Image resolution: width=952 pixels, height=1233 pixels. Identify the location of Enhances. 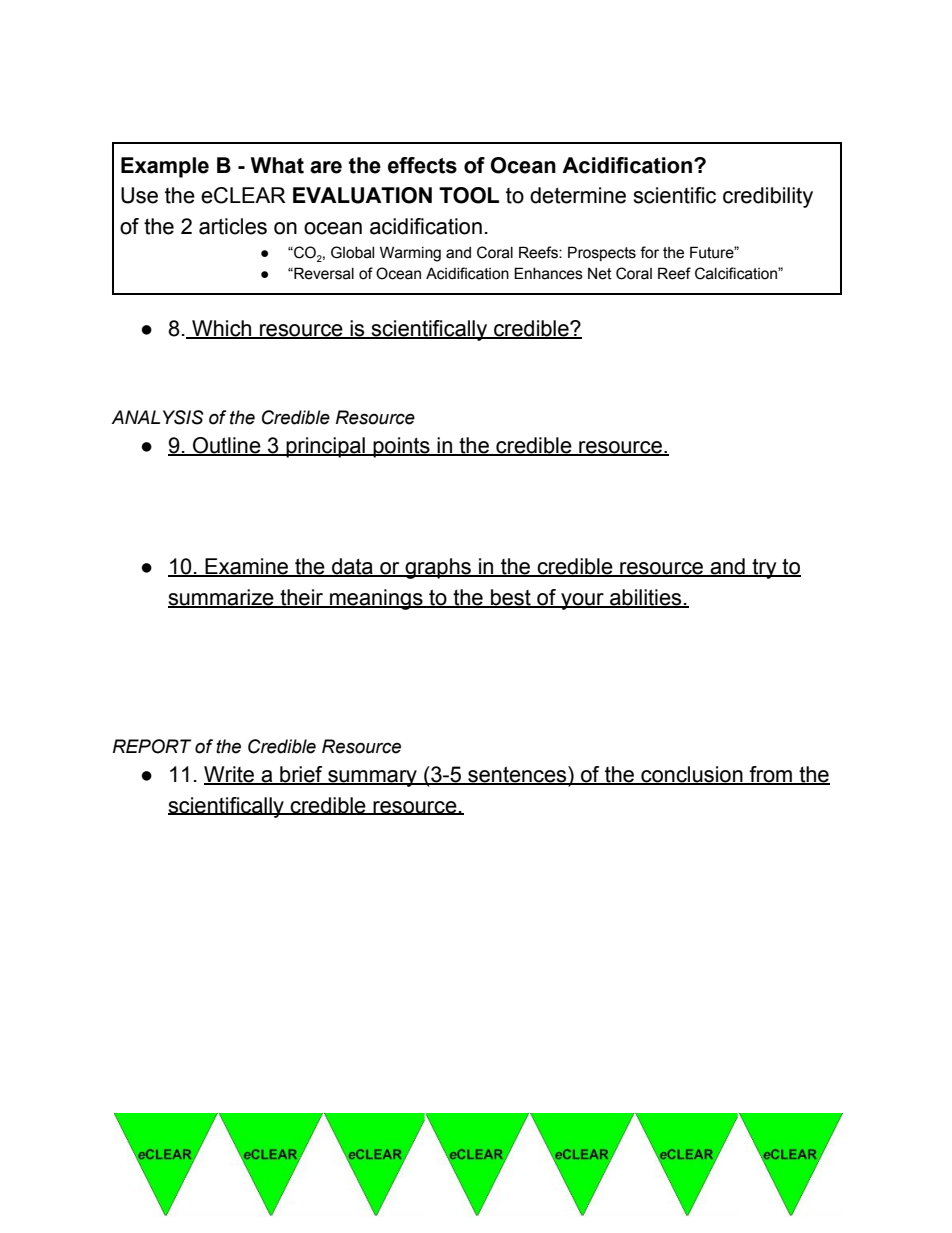
(548, 273).
